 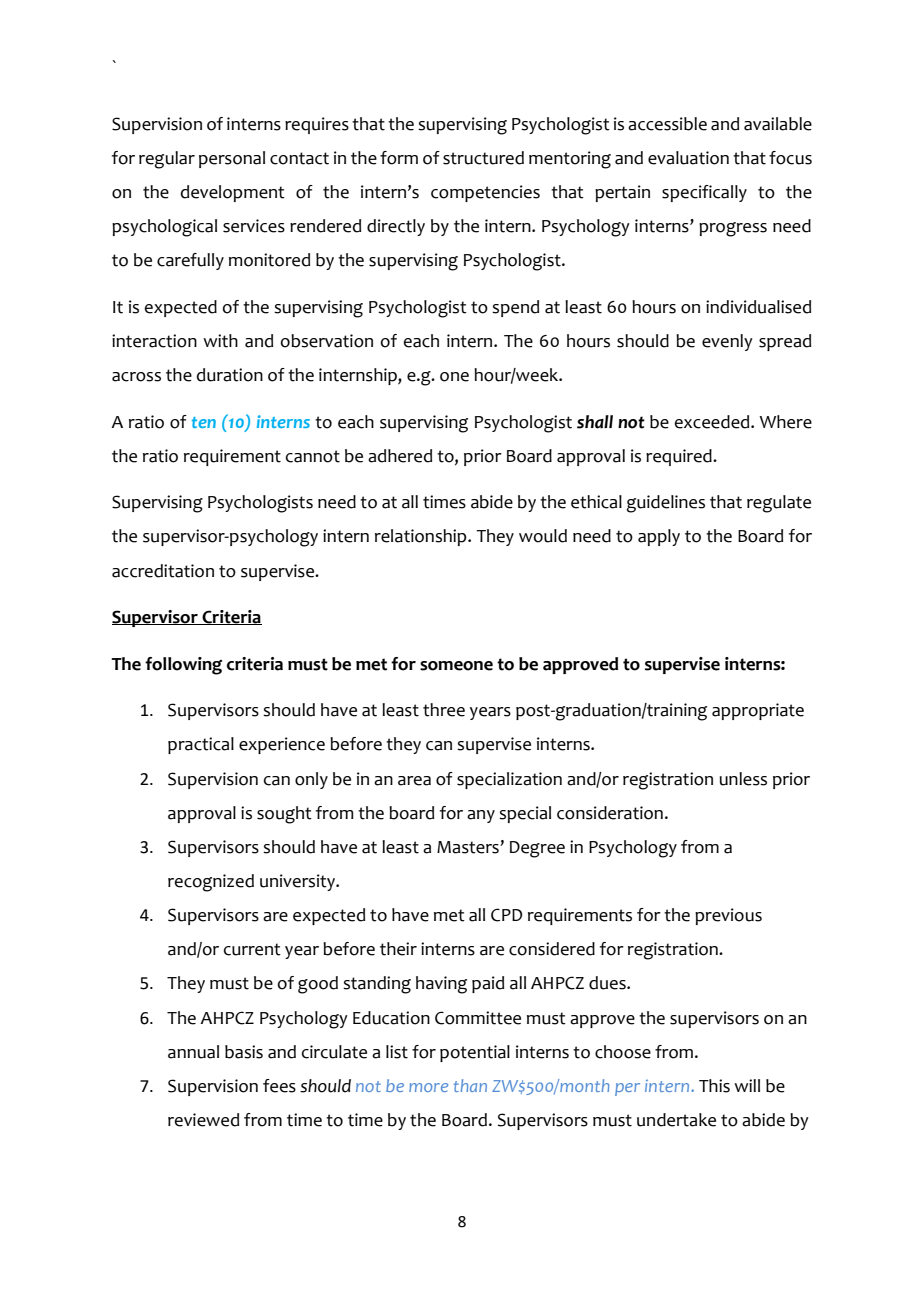 I want to click on apply, so click(x=659, y=537).
